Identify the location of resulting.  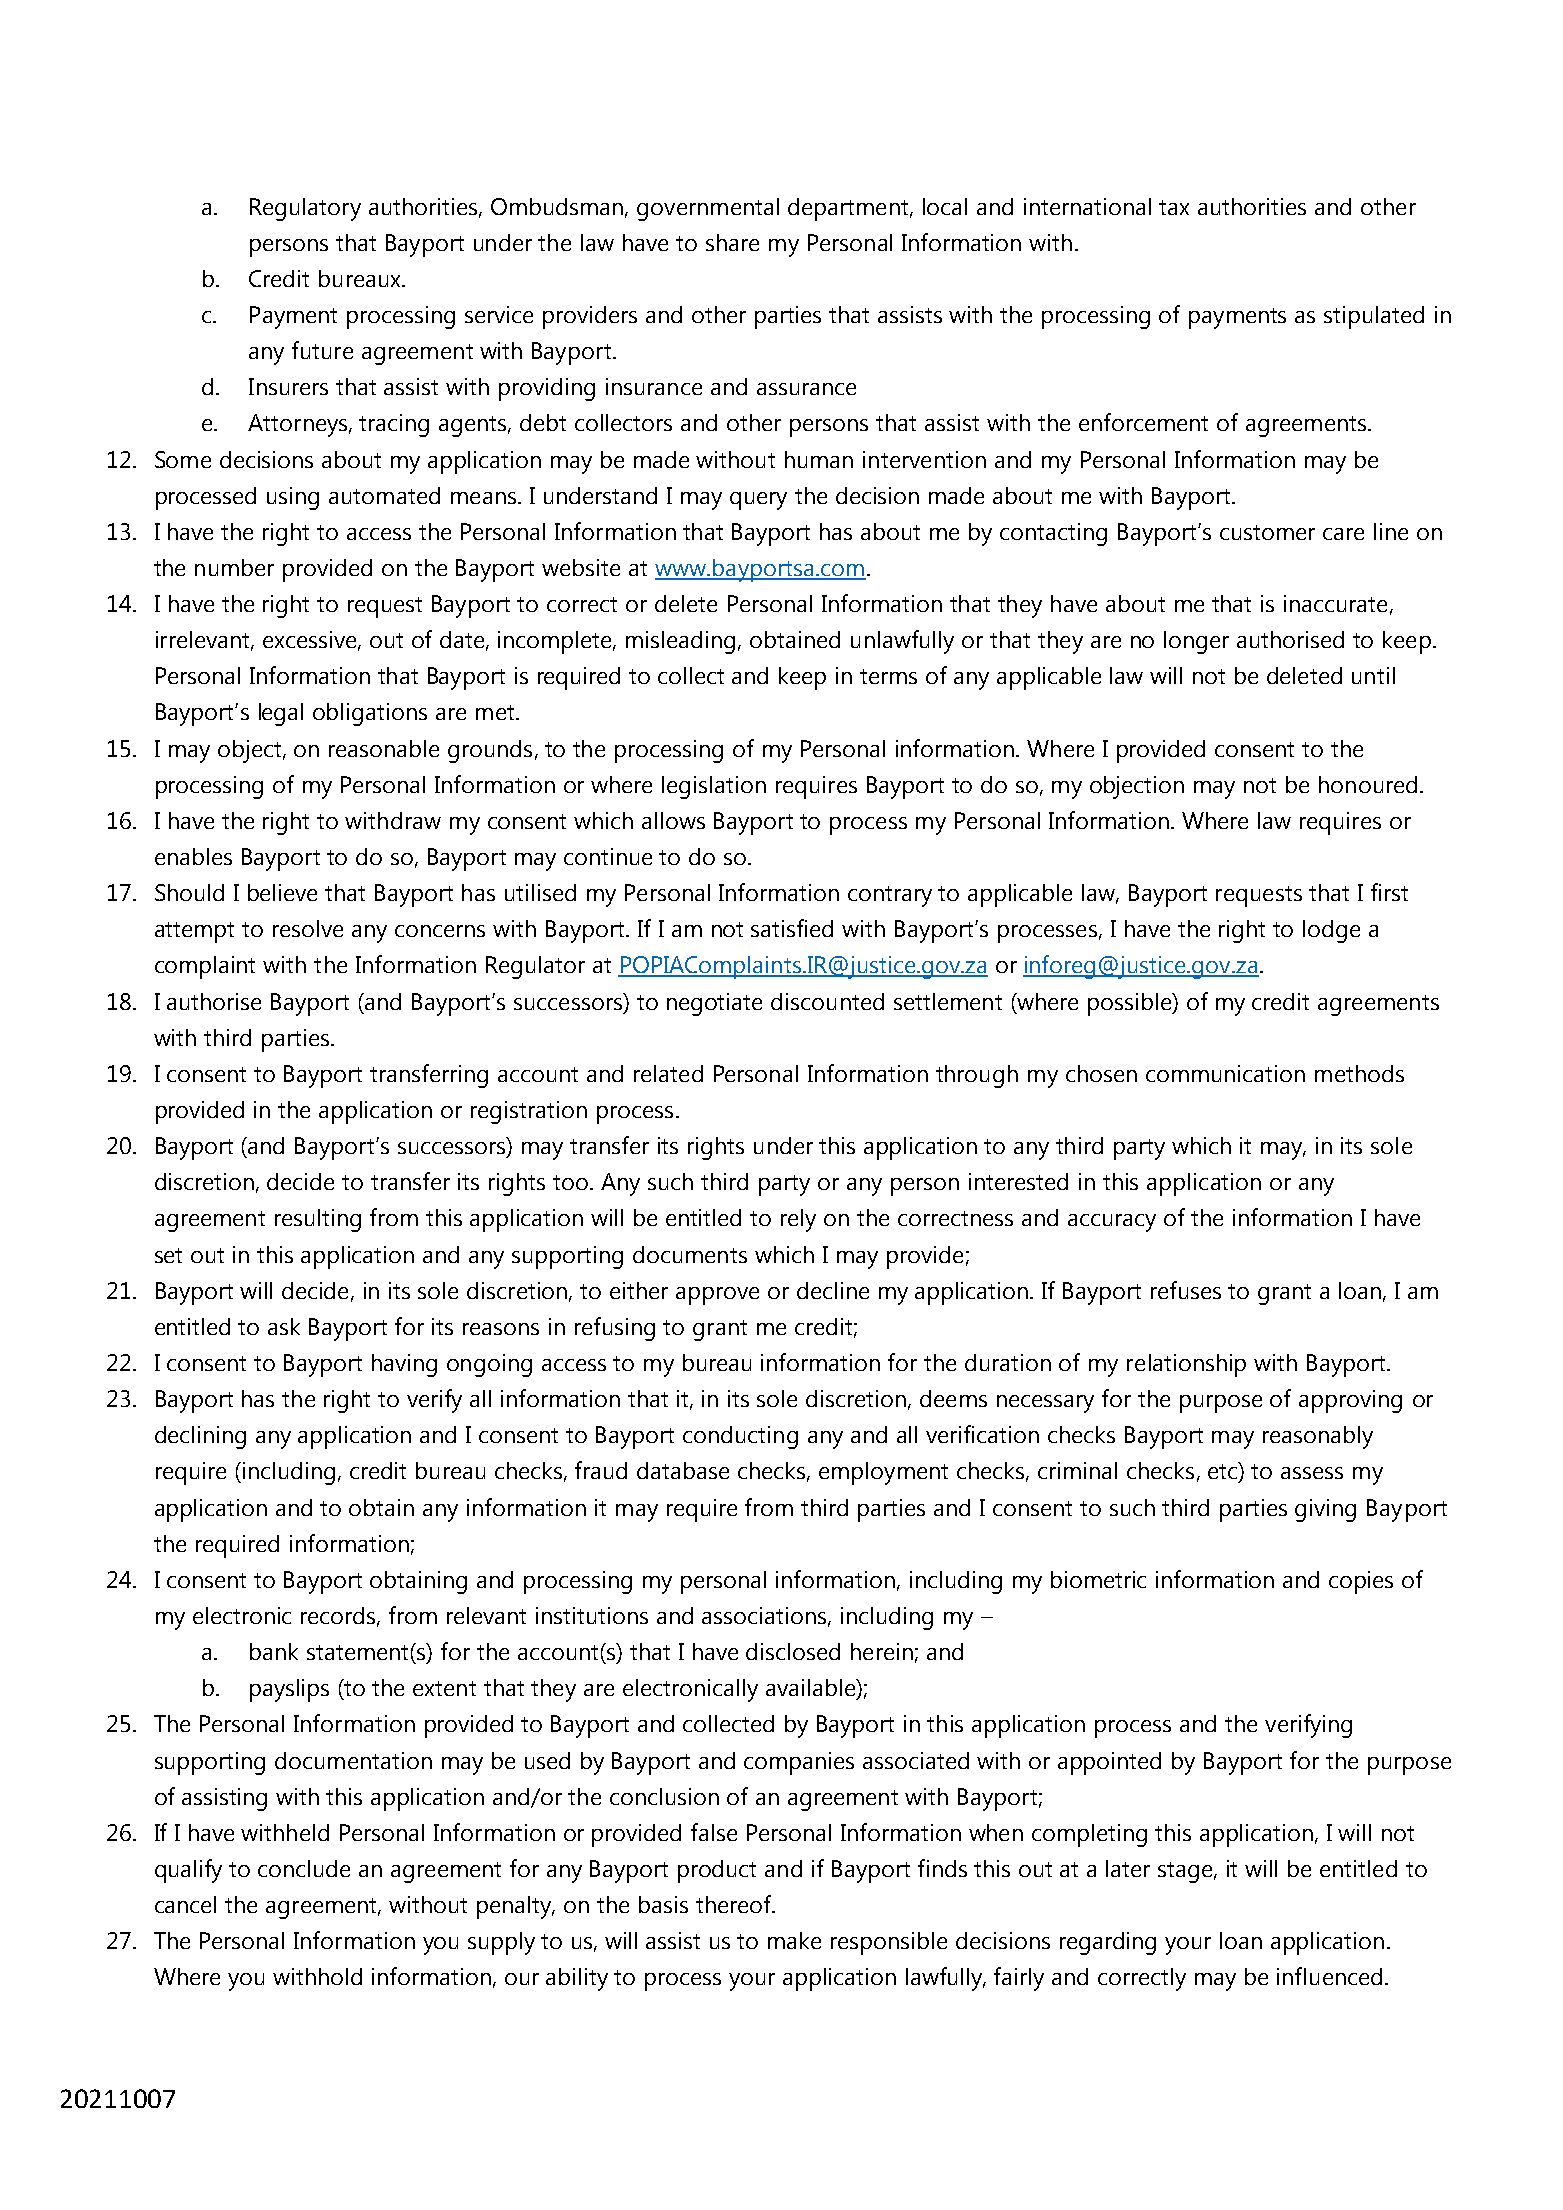
(318, 1220).
